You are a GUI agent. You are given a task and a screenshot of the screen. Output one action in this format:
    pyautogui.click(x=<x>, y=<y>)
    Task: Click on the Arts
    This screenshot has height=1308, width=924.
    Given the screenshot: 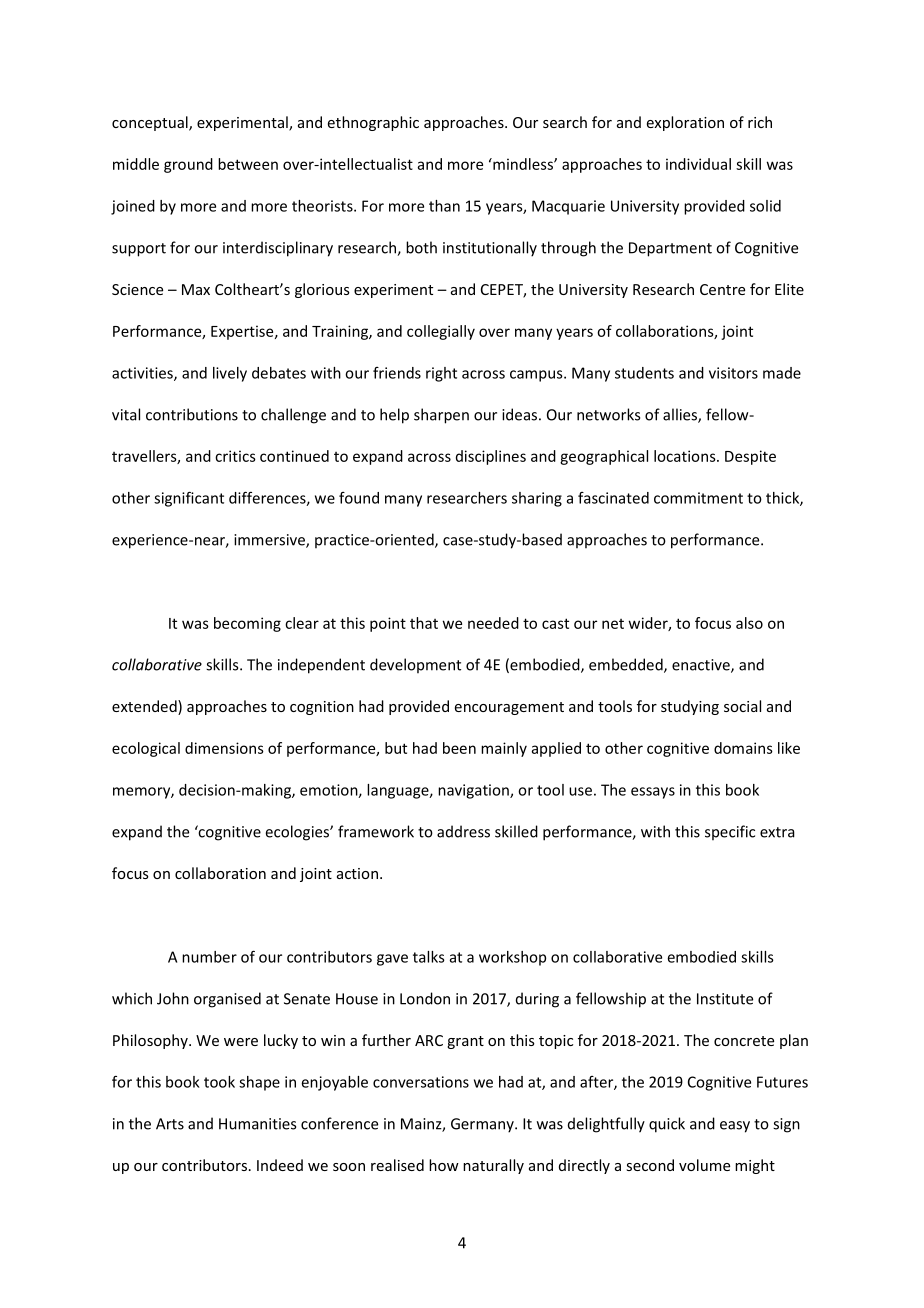 What is the action you would take?
    pyautogui.click(x=170, y=1124)
